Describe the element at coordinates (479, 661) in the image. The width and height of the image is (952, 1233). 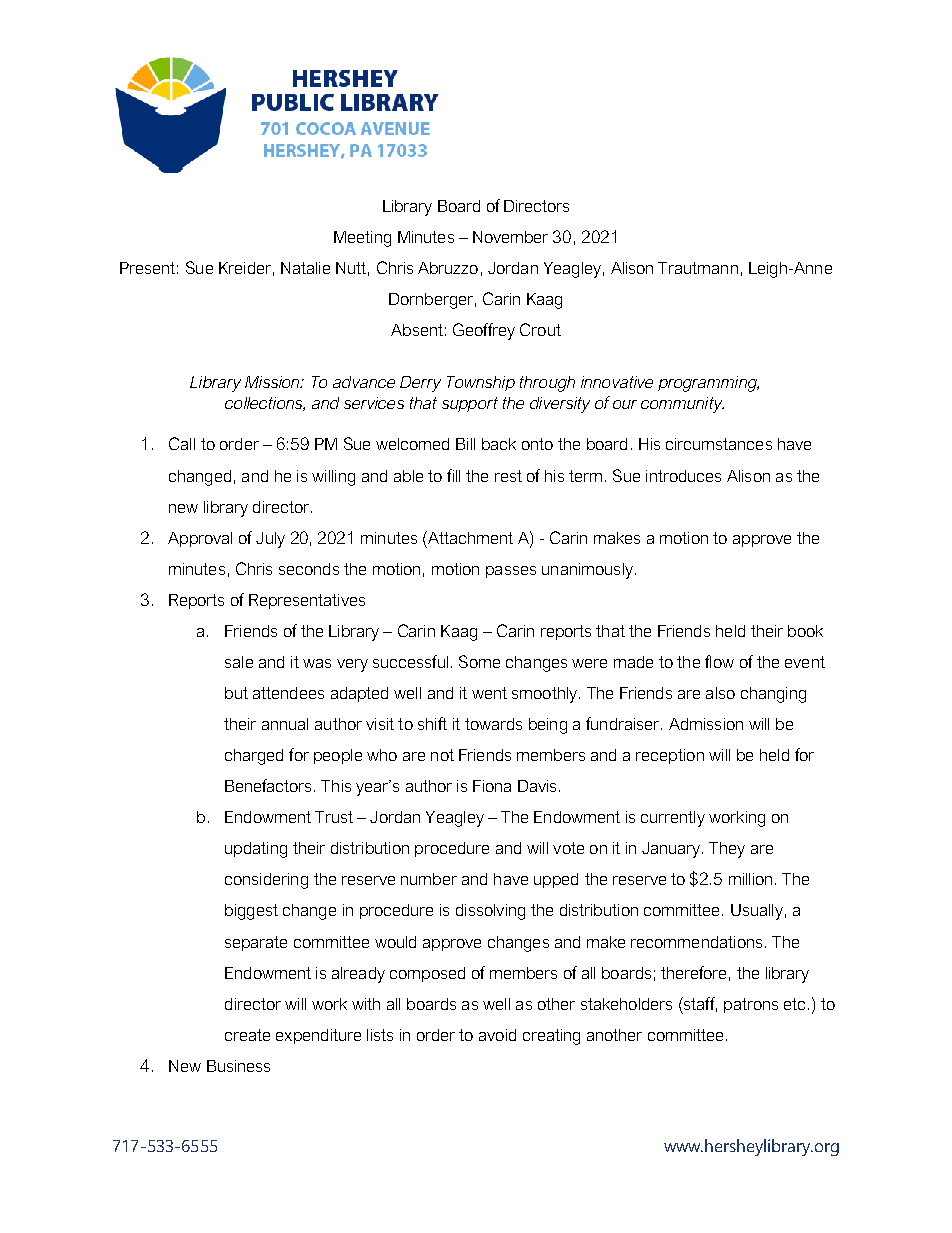
I see `Some` at that location.
